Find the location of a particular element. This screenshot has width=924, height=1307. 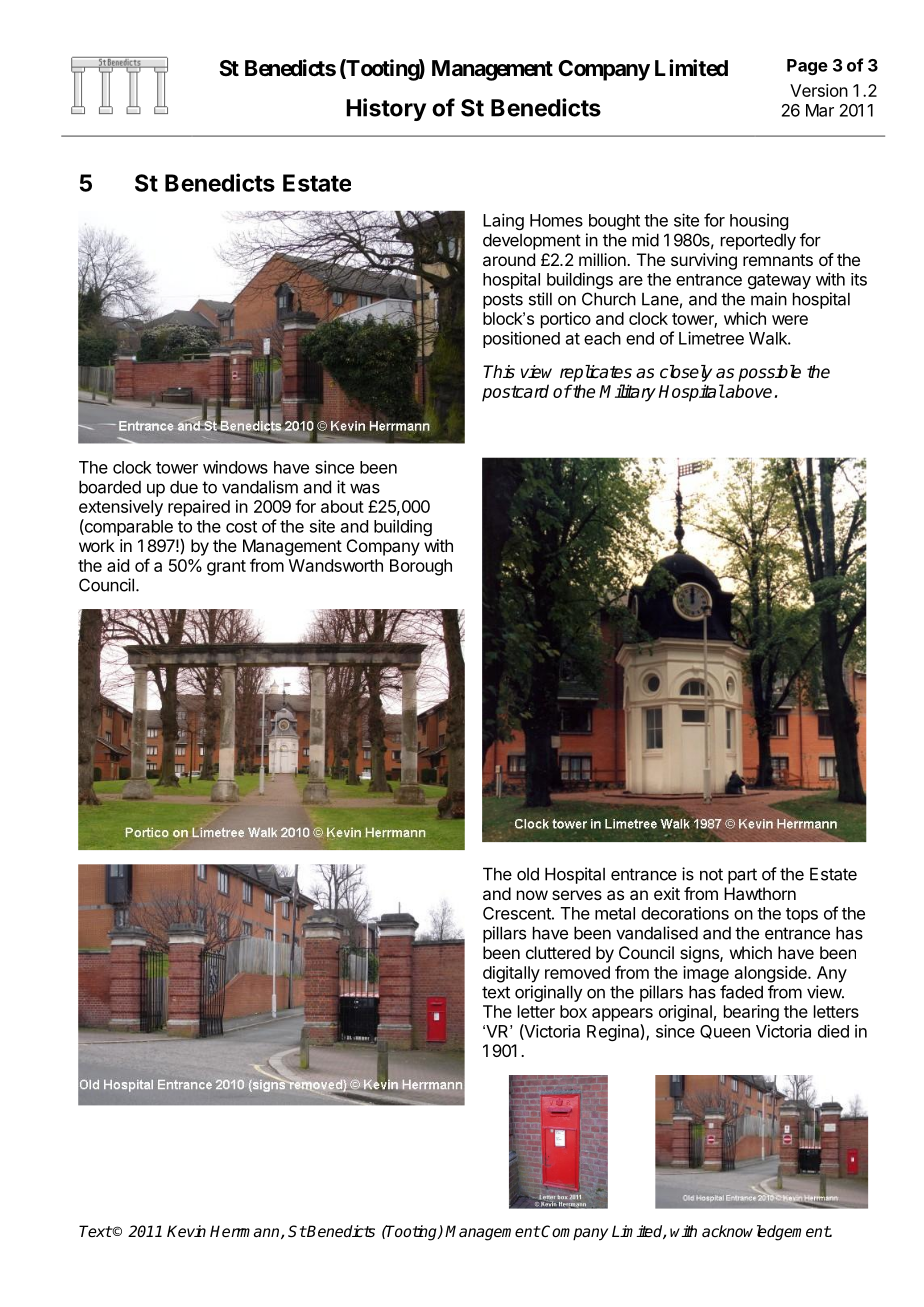

Borough is located at coordinates (421, 567).
